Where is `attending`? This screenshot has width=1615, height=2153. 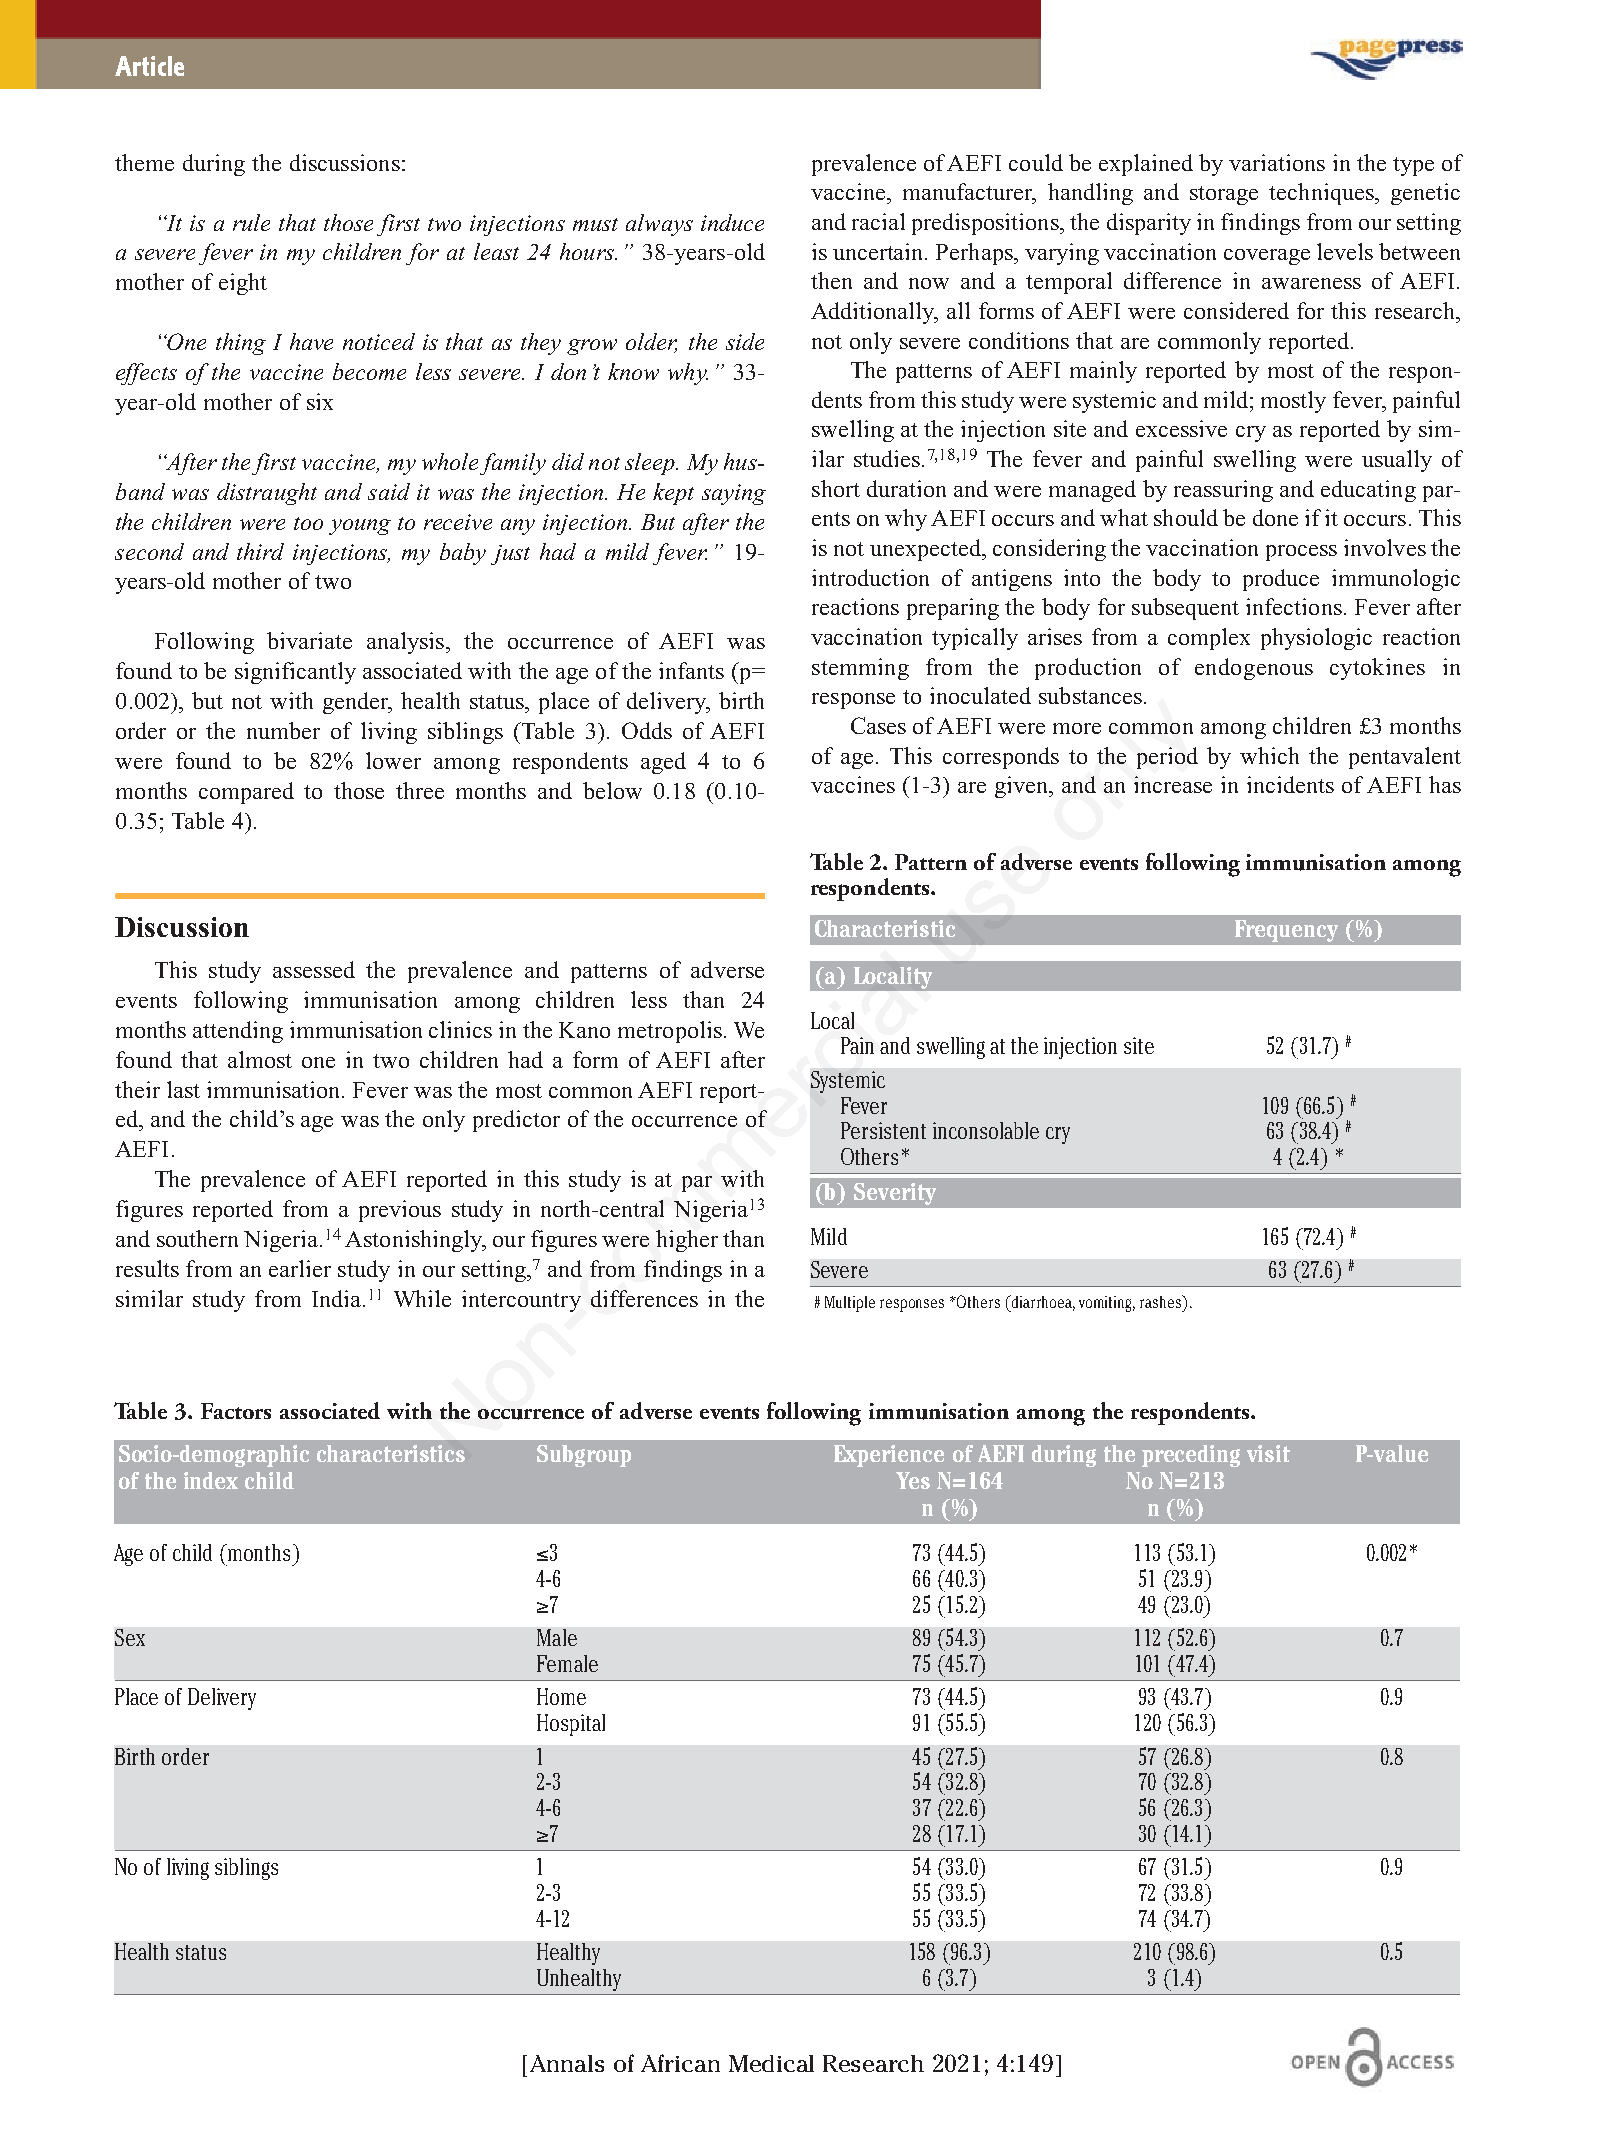 attending is located at coordinates (238, 1032).
